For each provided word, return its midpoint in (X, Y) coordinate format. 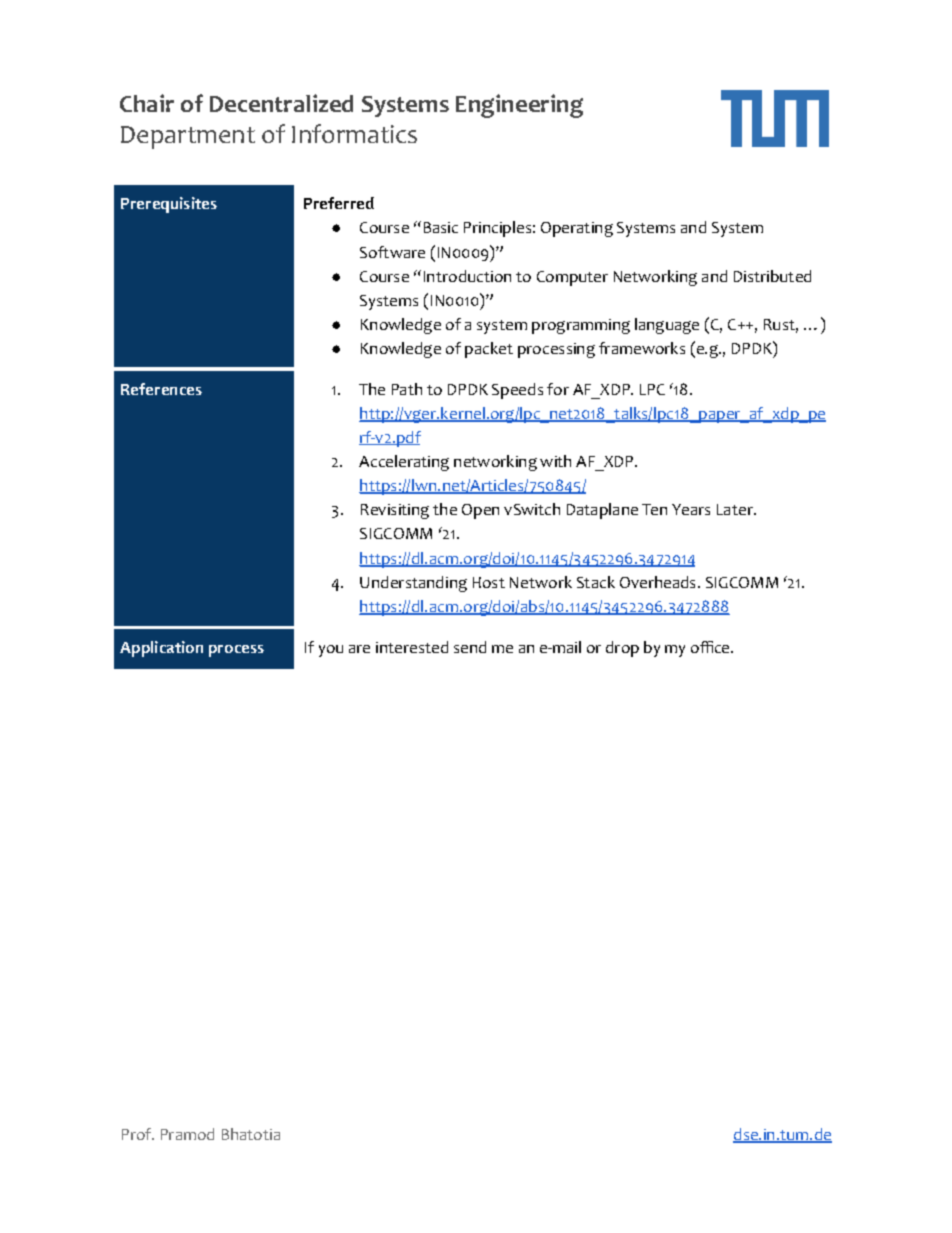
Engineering (519, 106)
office (711, 647)
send (470, 647)
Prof (138, 1134)
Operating (577, 229)
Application (161, 649)
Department (188, 137)
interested (412, 647)
